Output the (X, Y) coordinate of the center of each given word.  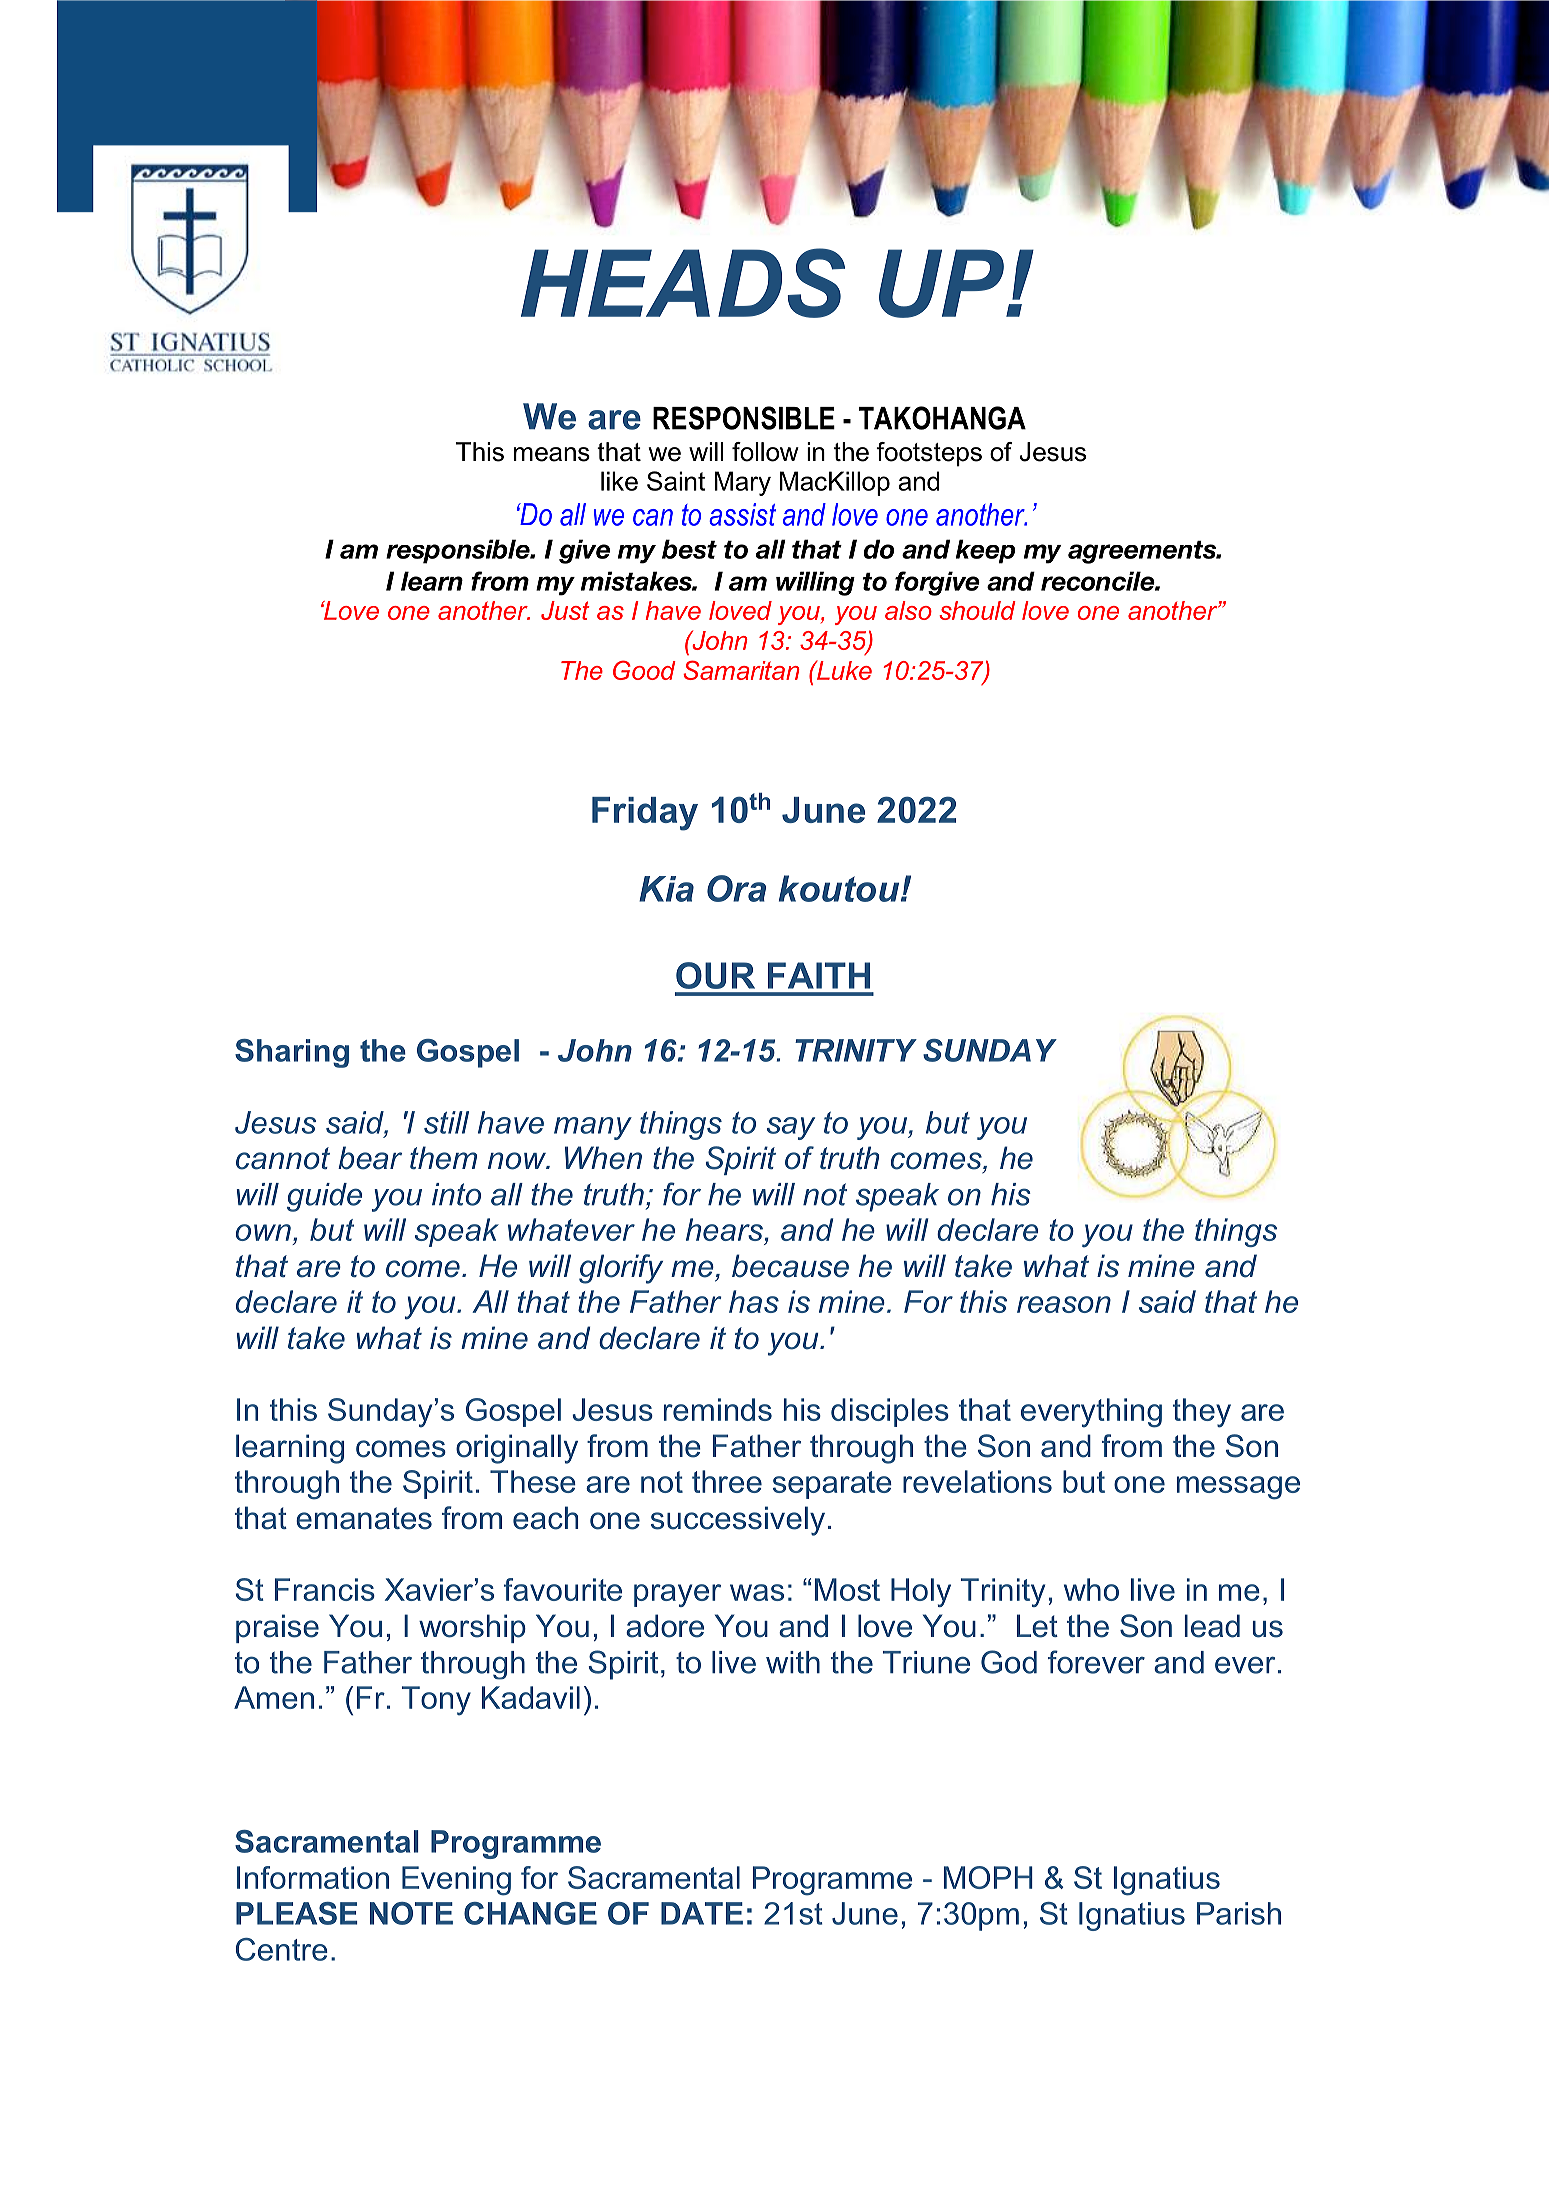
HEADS (683, 283)
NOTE (411, 1913)
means (552, 454)
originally (517, 1449)
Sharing (292, 1053)
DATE (702, 1913)
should (977, 610)
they (1202, 1413)
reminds (718, 1409)
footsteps (929, 454)
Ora (736, 888)
